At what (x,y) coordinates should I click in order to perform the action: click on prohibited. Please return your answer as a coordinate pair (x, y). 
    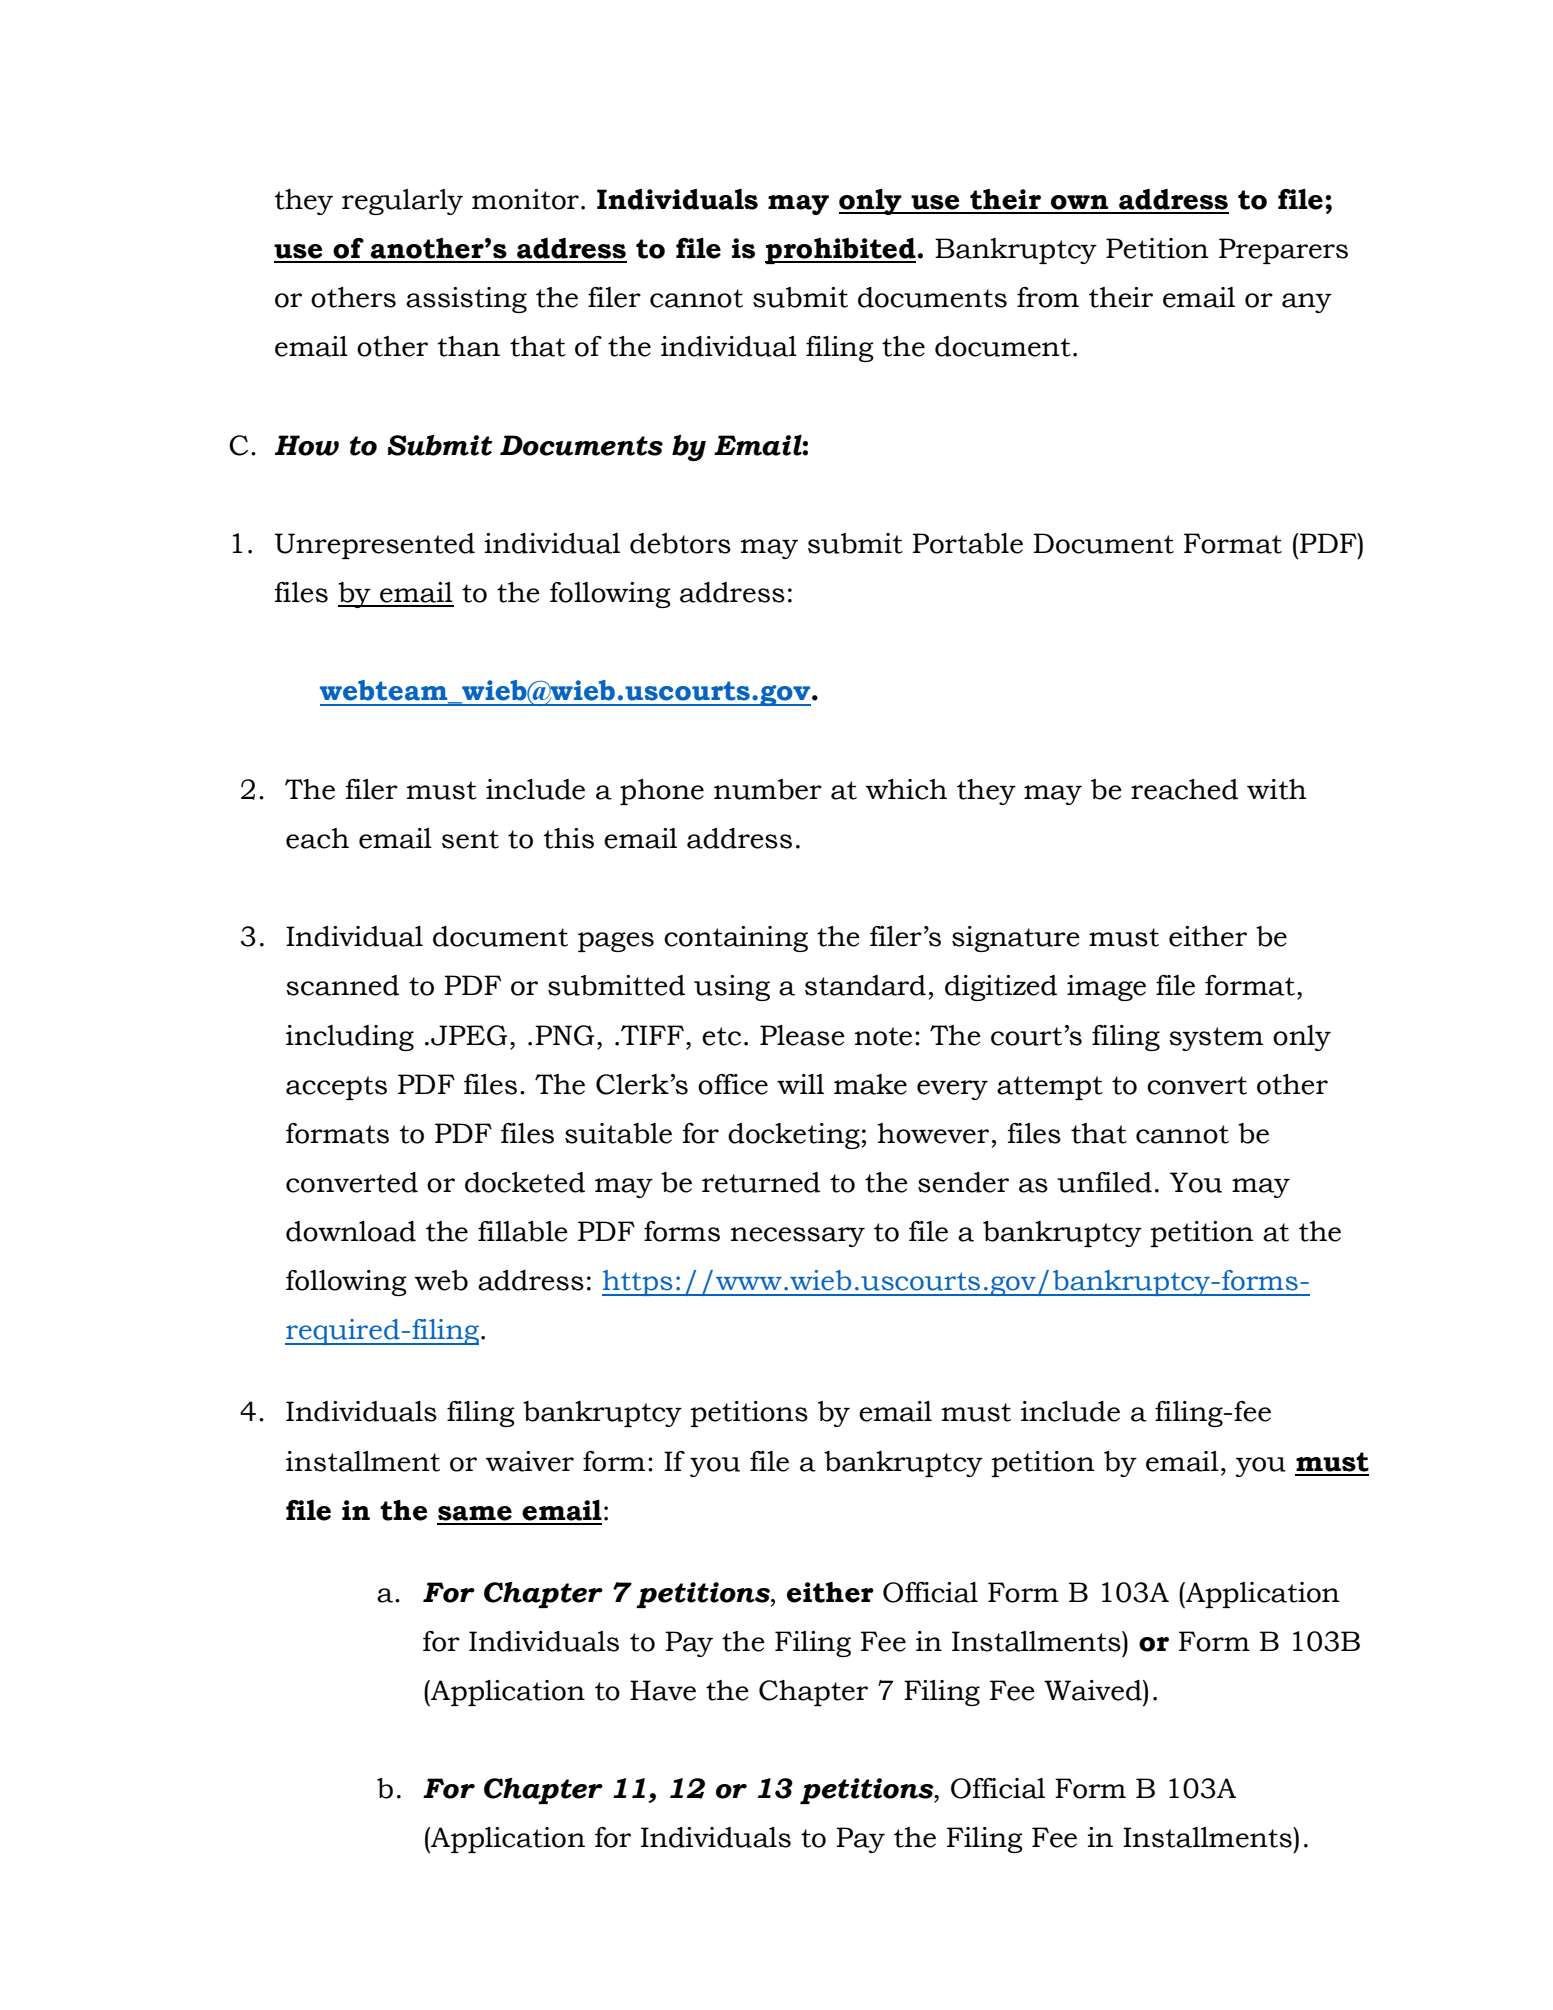
    Looking at the image, I should click on (841, 251).
